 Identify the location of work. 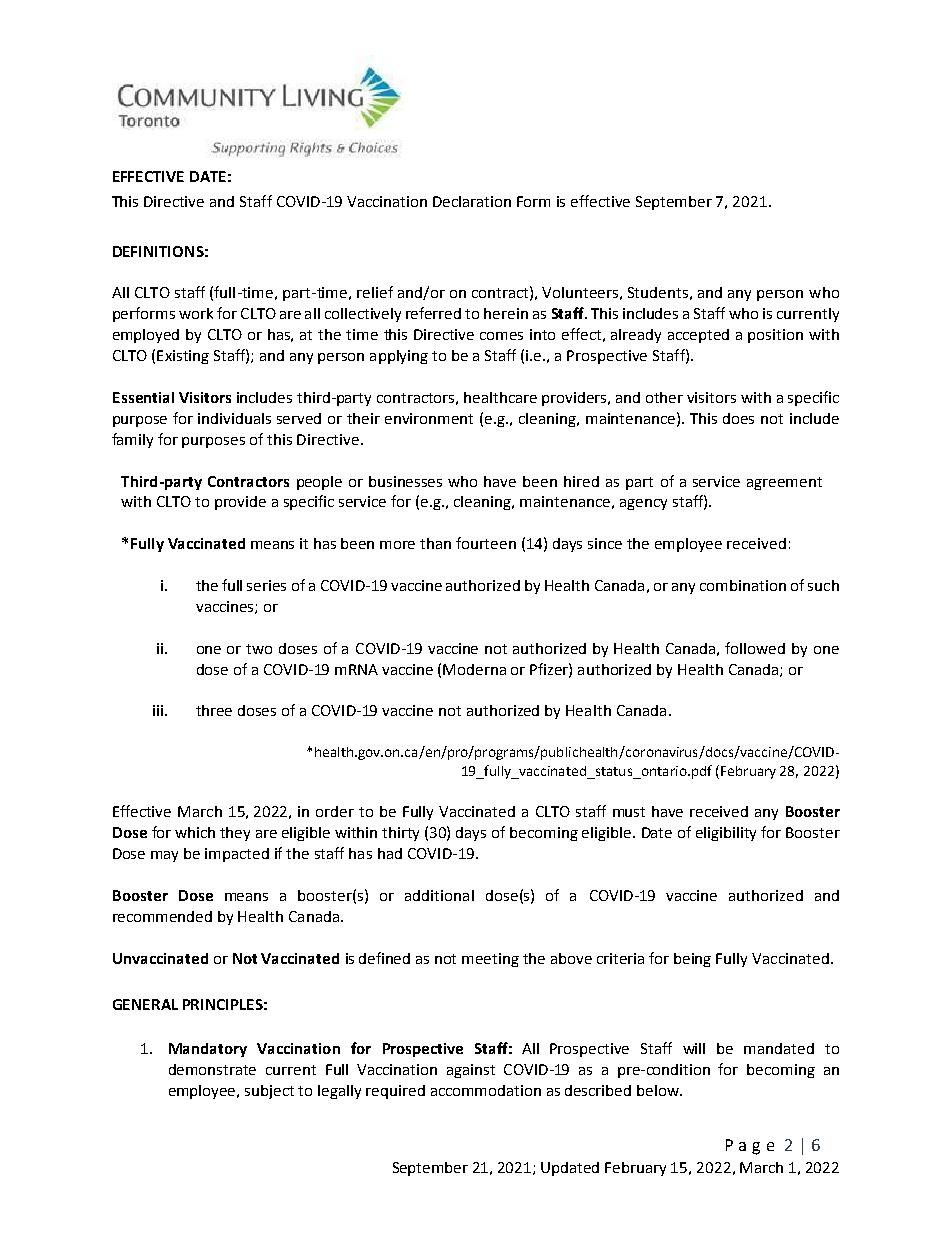
(196, 313).
